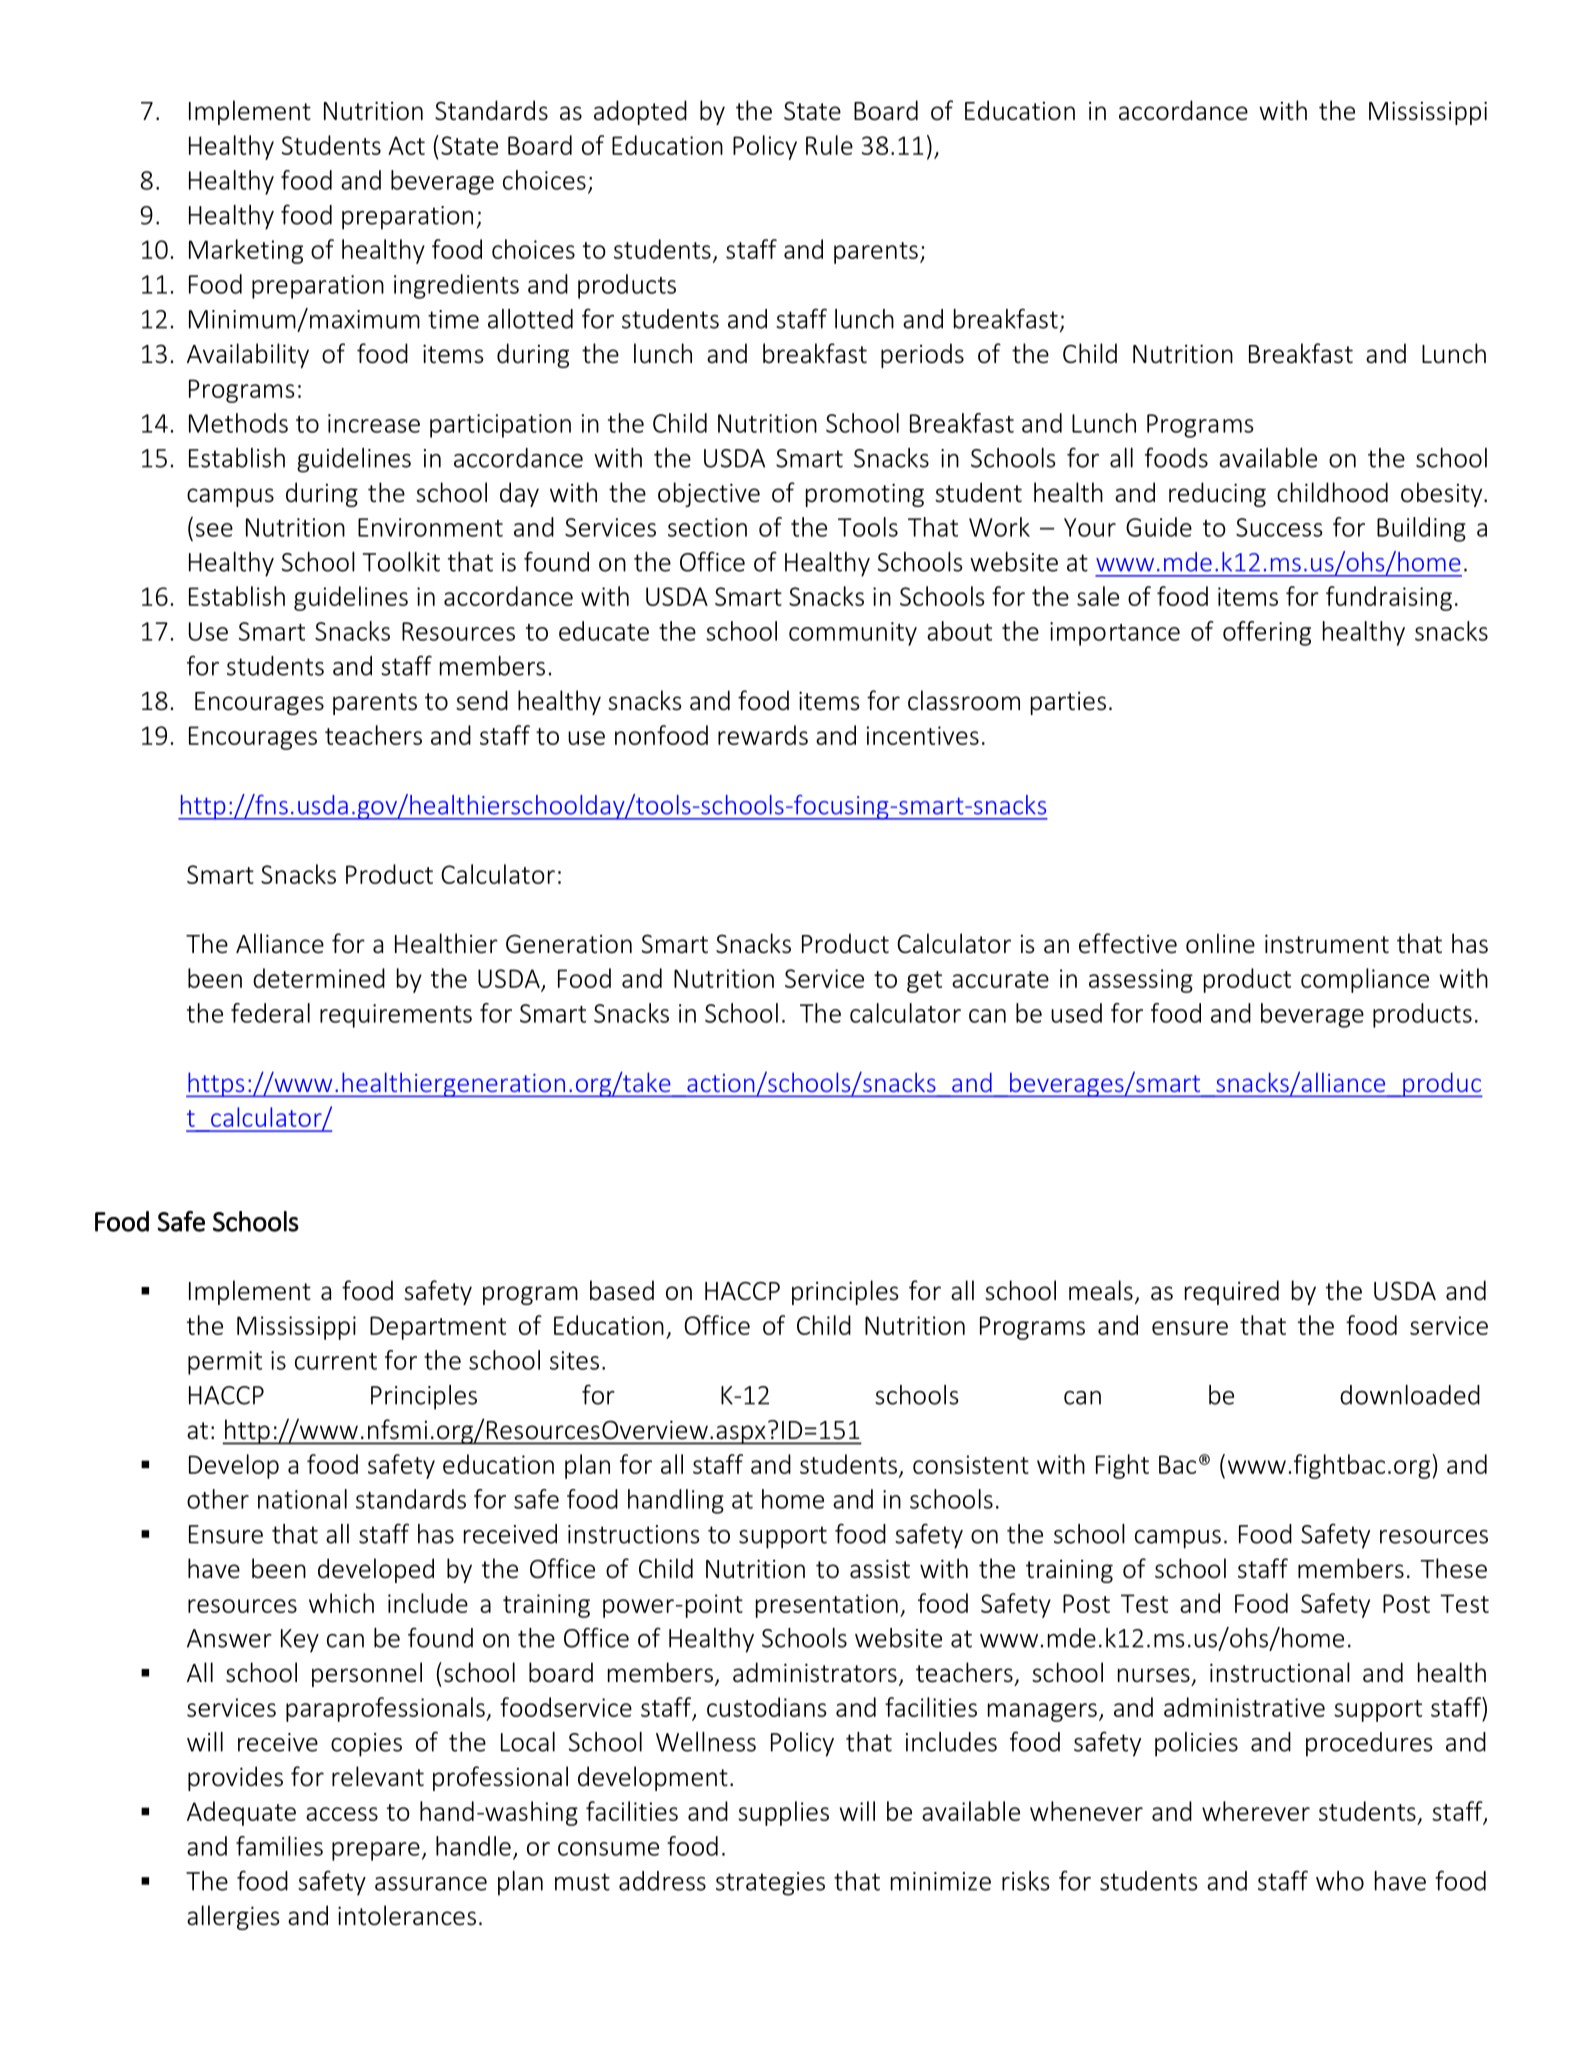  Describe the element at coordinates (246, 251) in the screenshot. I see `Marketing` at that location.
